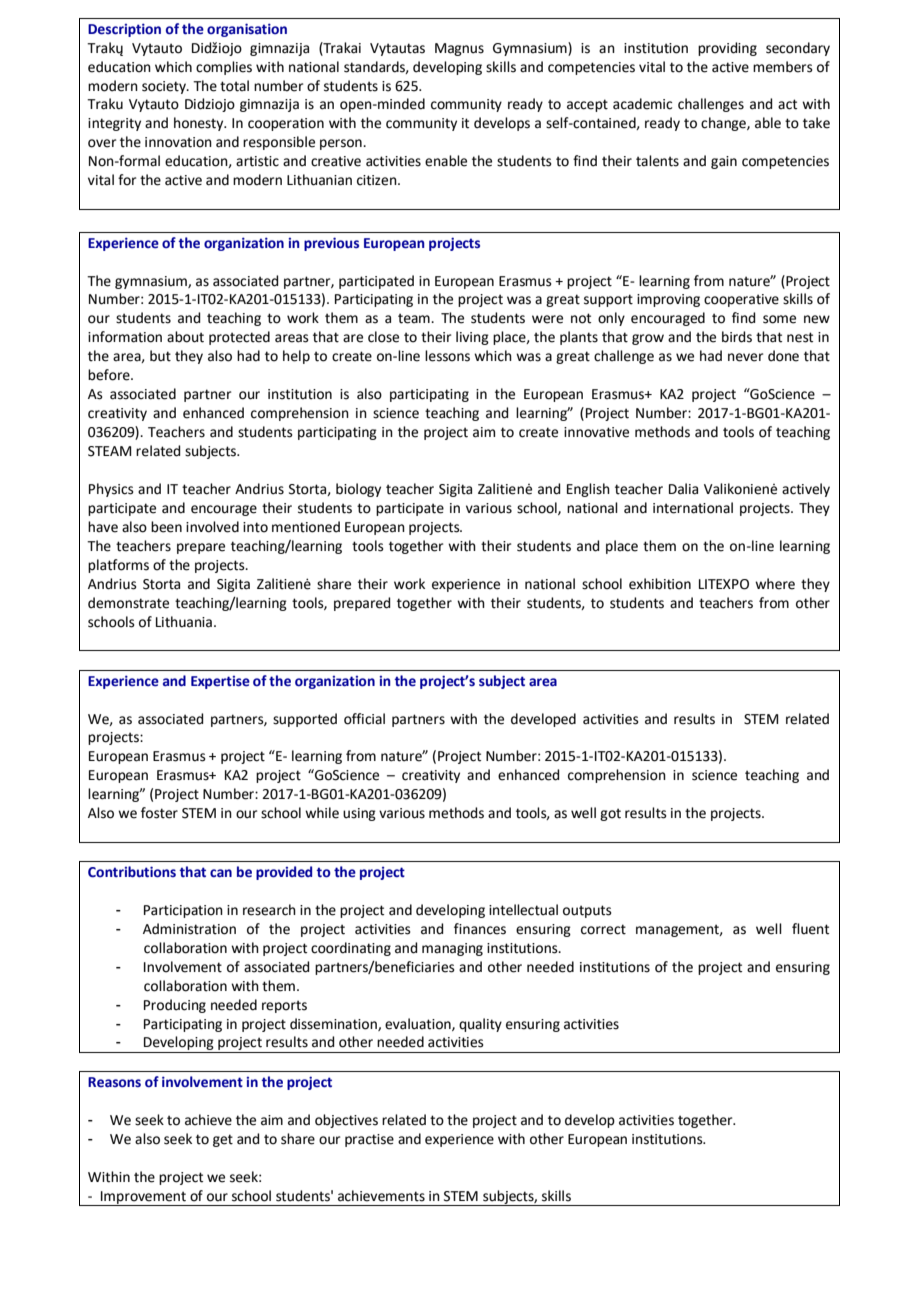  I want to click on lessons, so click(447, 356).
